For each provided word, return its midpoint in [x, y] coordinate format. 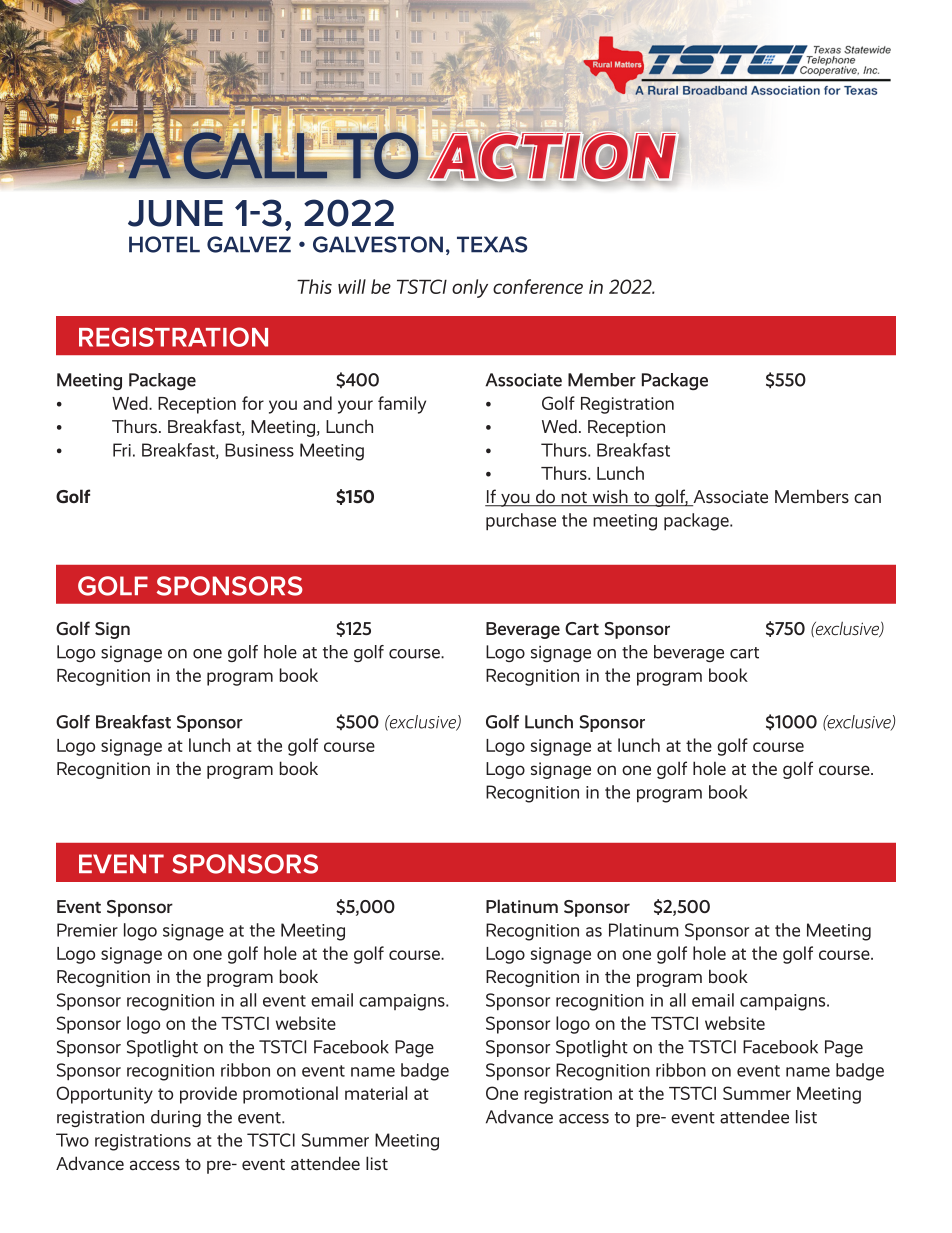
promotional [290, 1095]
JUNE [175, 213]
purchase [521, 522]
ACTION [553, 155]
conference [538, 286]
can [867, 498]
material [376, 1093]
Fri [122, 450]
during [176, 1118]
